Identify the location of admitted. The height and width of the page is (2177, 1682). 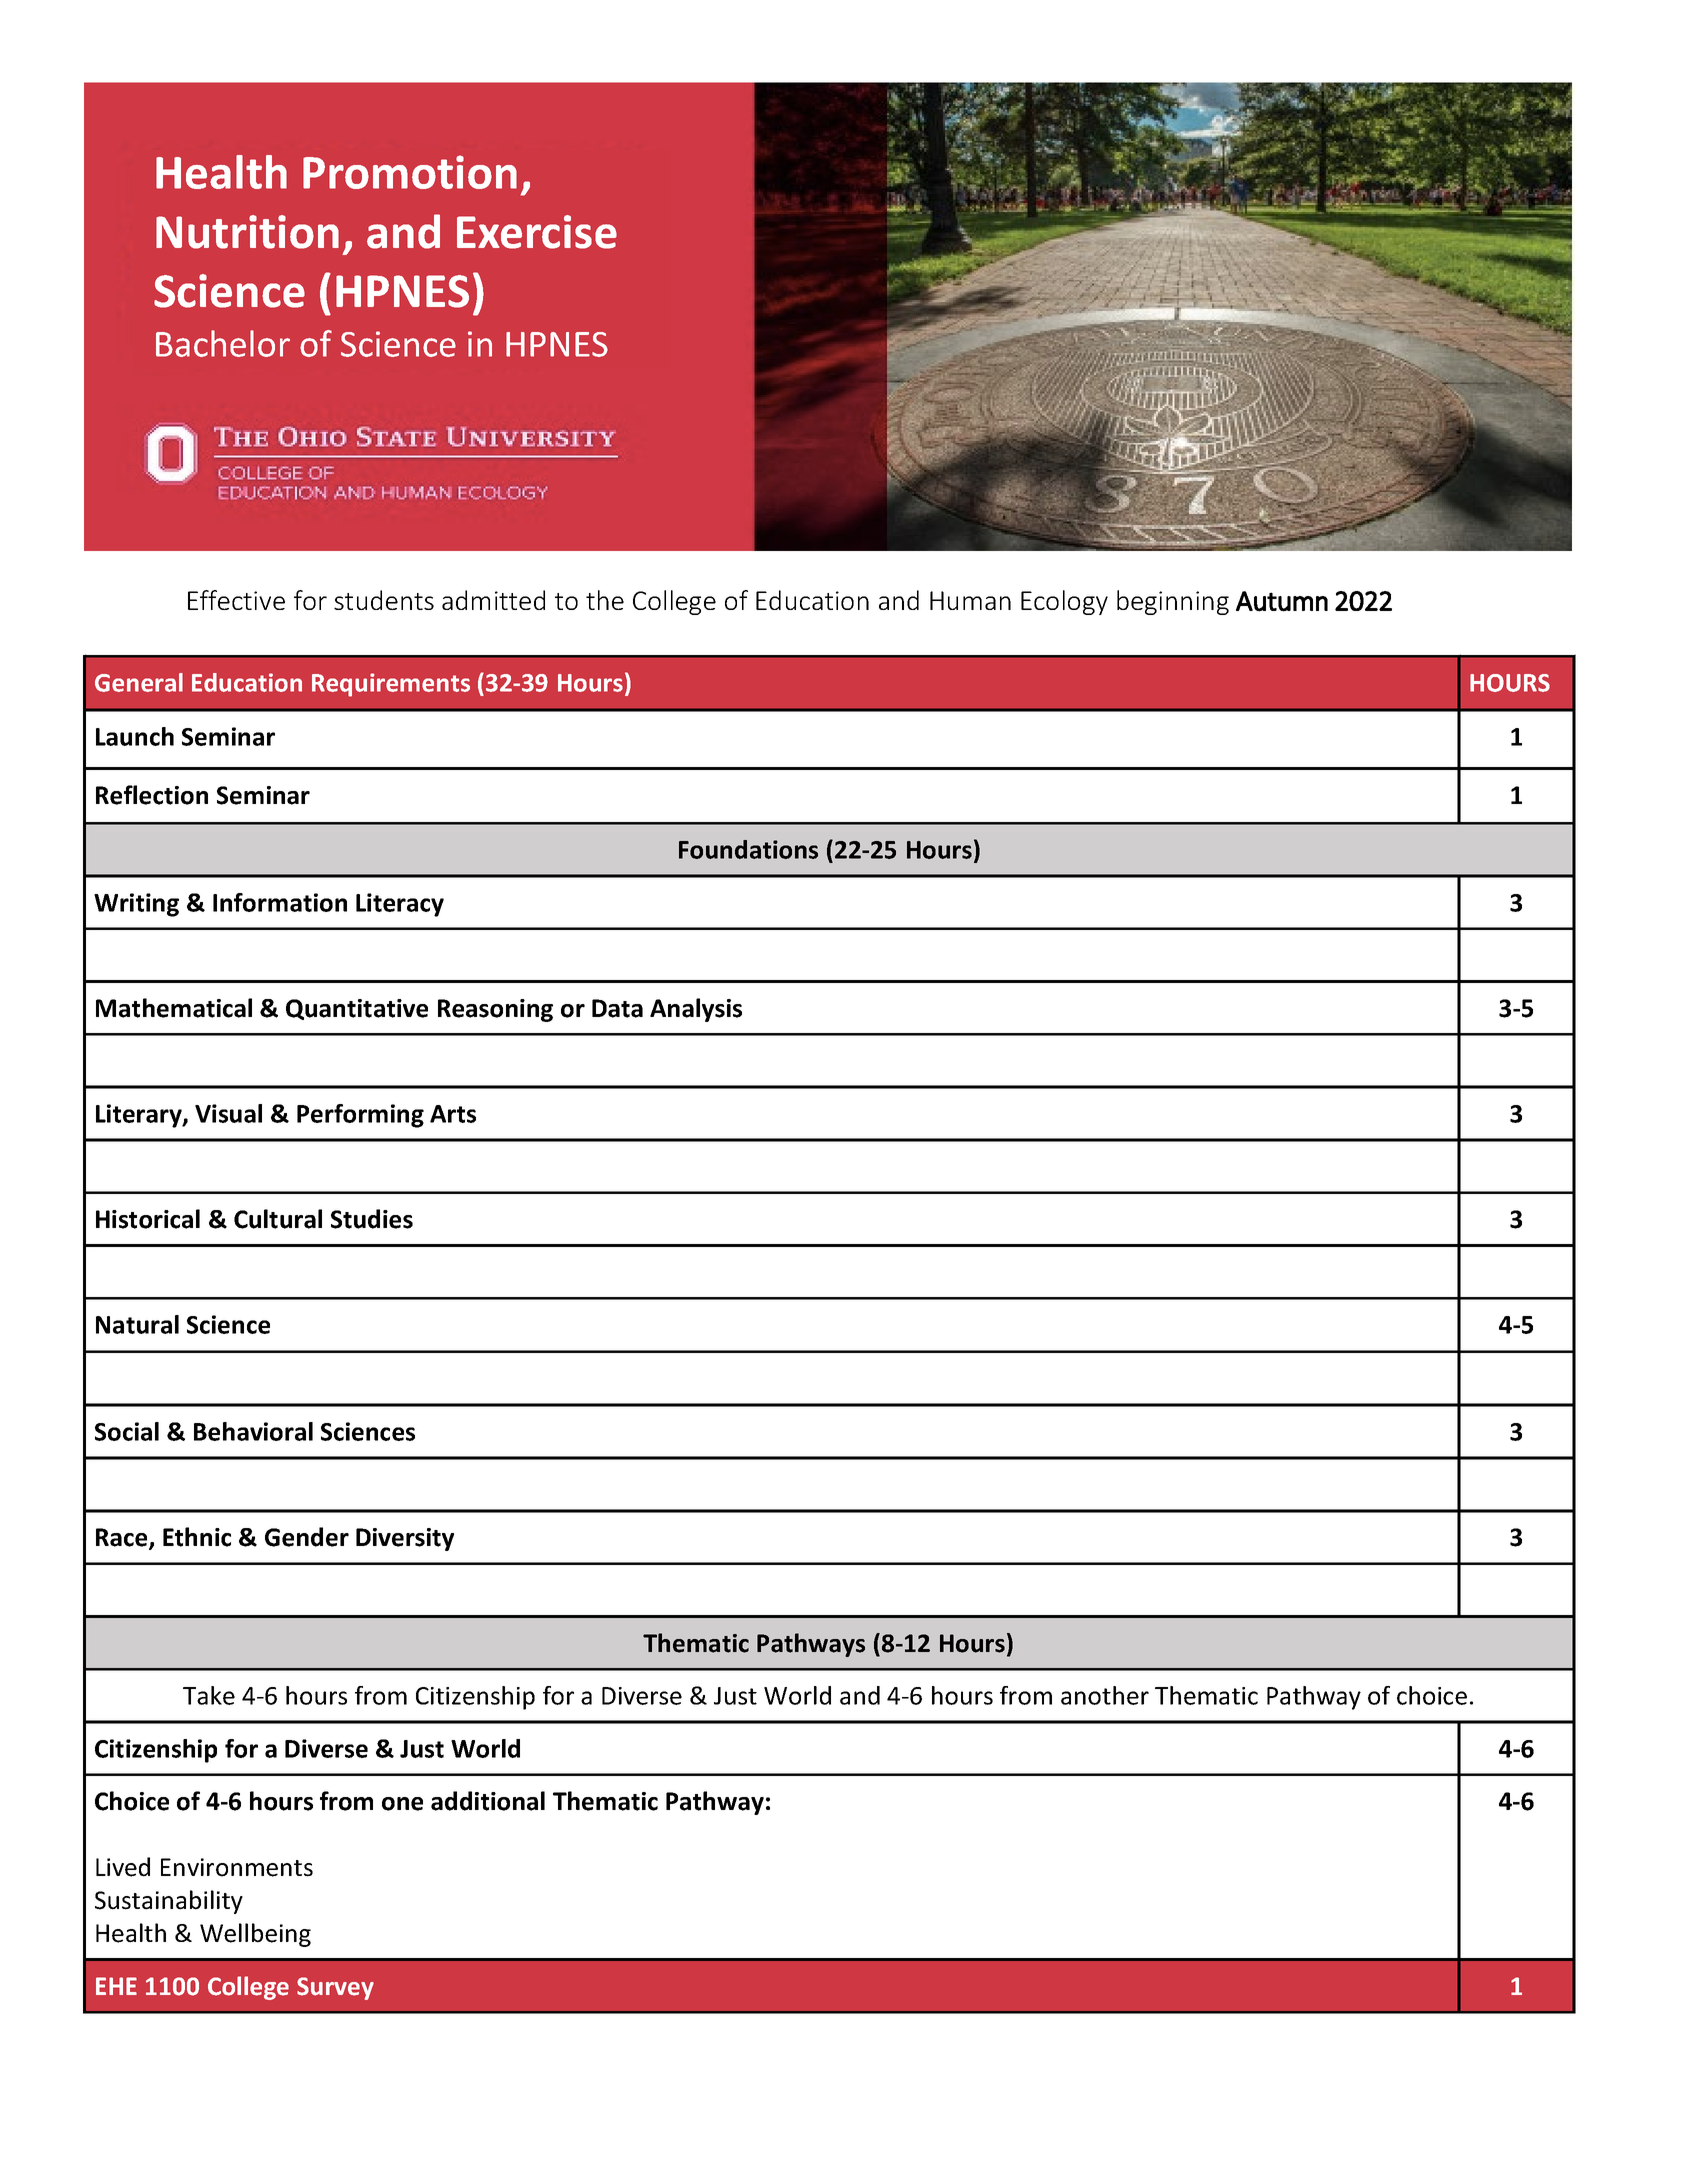
(493, 600).
